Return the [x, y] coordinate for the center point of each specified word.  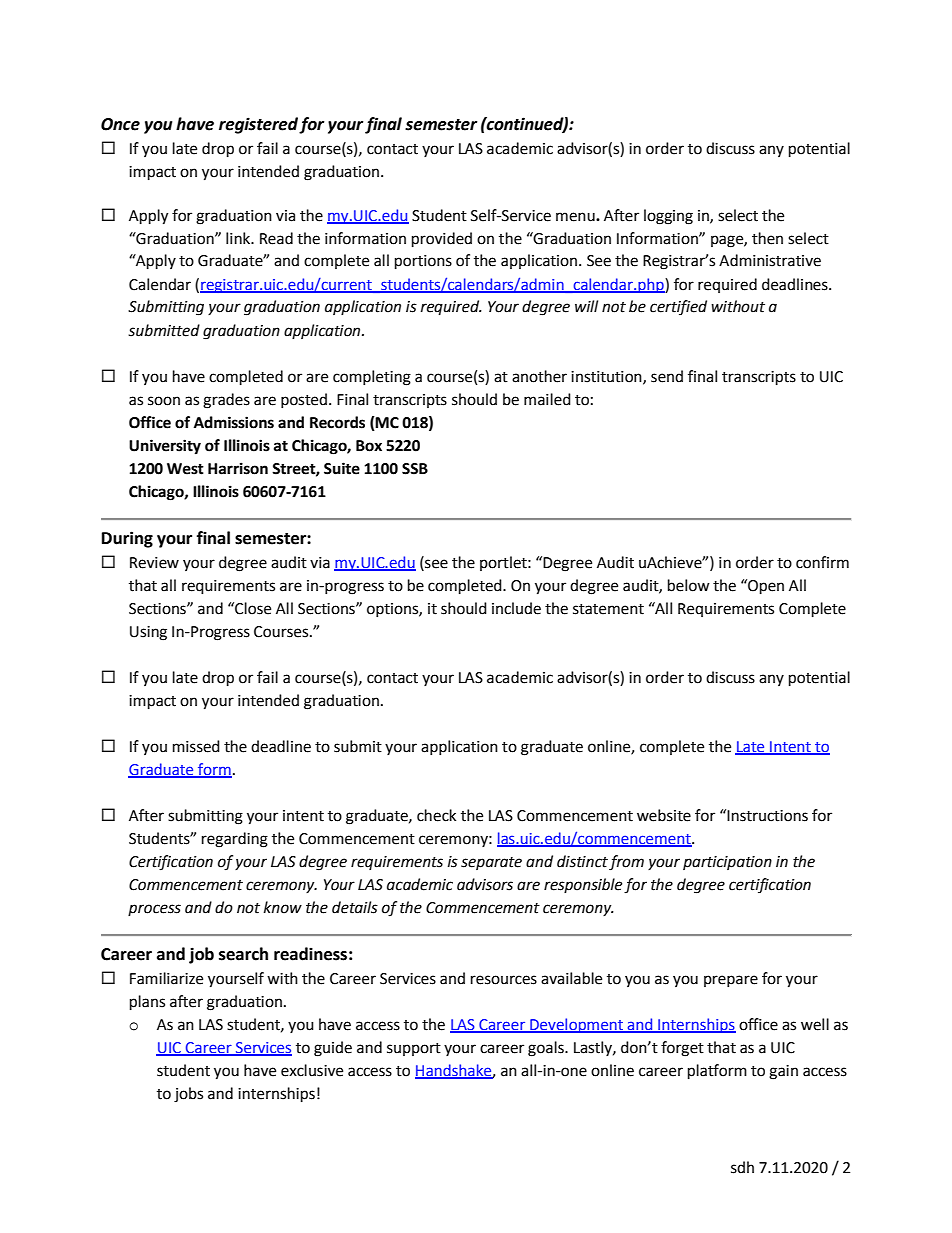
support [414, 1049]
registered [258, 125]
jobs [188, 1095]
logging [668, 217]
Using [148, 633]
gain [783, 1072]
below [689, 585]
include [516, 608]
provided [442, 240]
